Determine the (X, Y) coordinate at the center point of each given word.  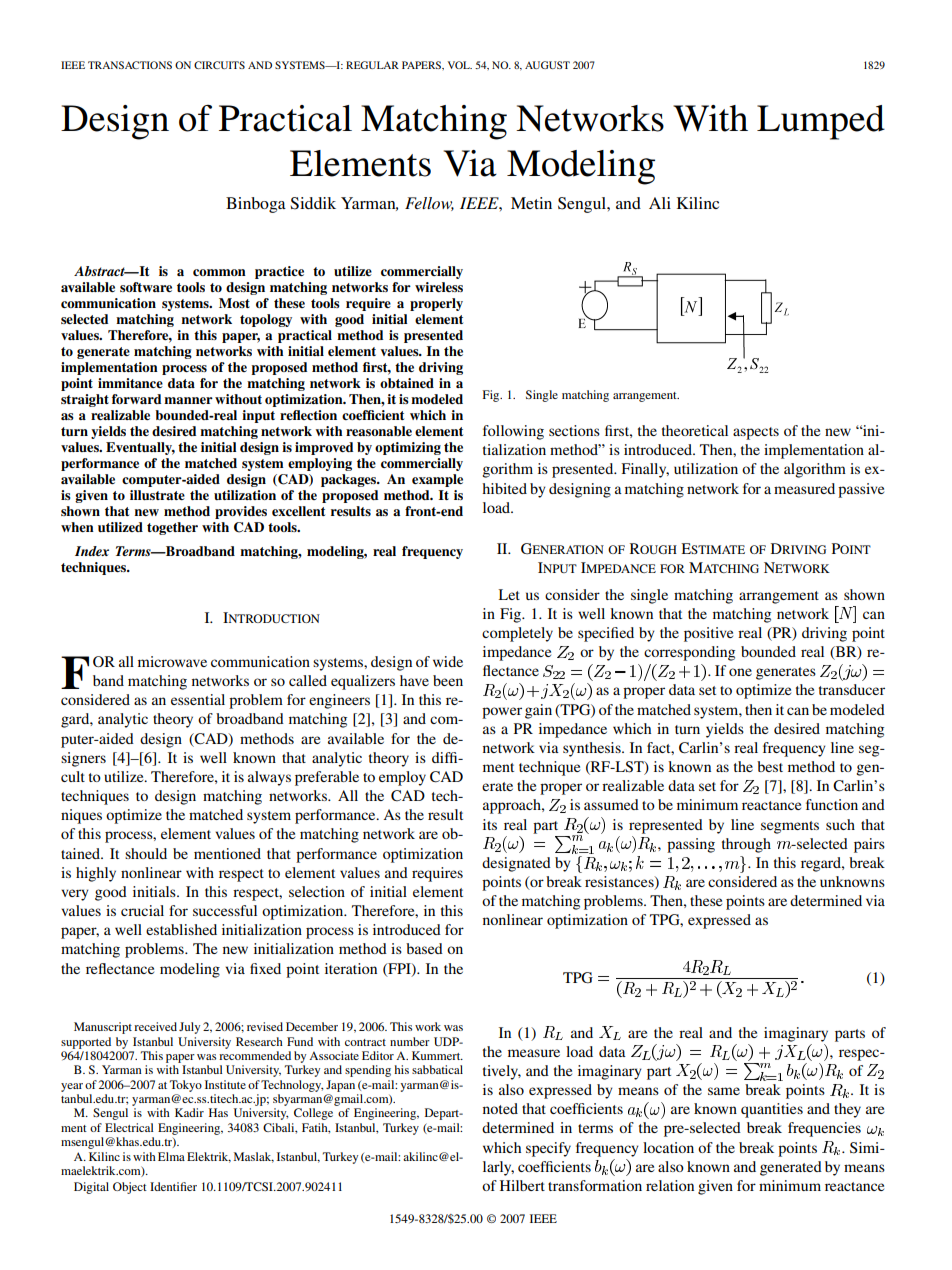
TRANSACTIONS (130, 65)
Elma (171, 1156)
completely (517, 634)
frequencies (824, 1129)
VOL (460, 65)
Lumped (821, 122)
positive (708, 634)
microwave (172, 661)
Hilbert (522, 1185)
